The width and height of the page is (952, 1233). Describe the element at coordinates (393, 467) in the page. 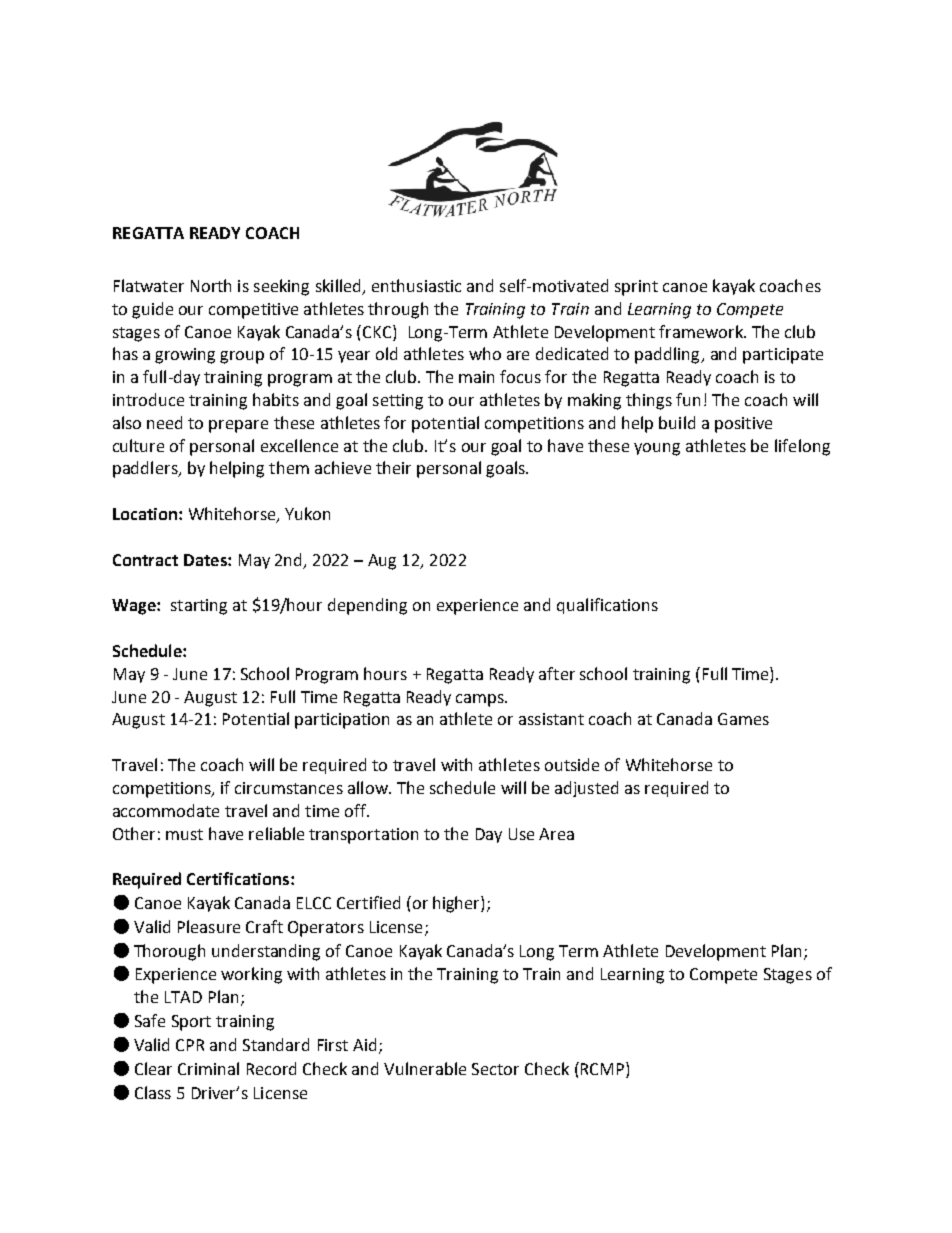

I see `their` at that location.
